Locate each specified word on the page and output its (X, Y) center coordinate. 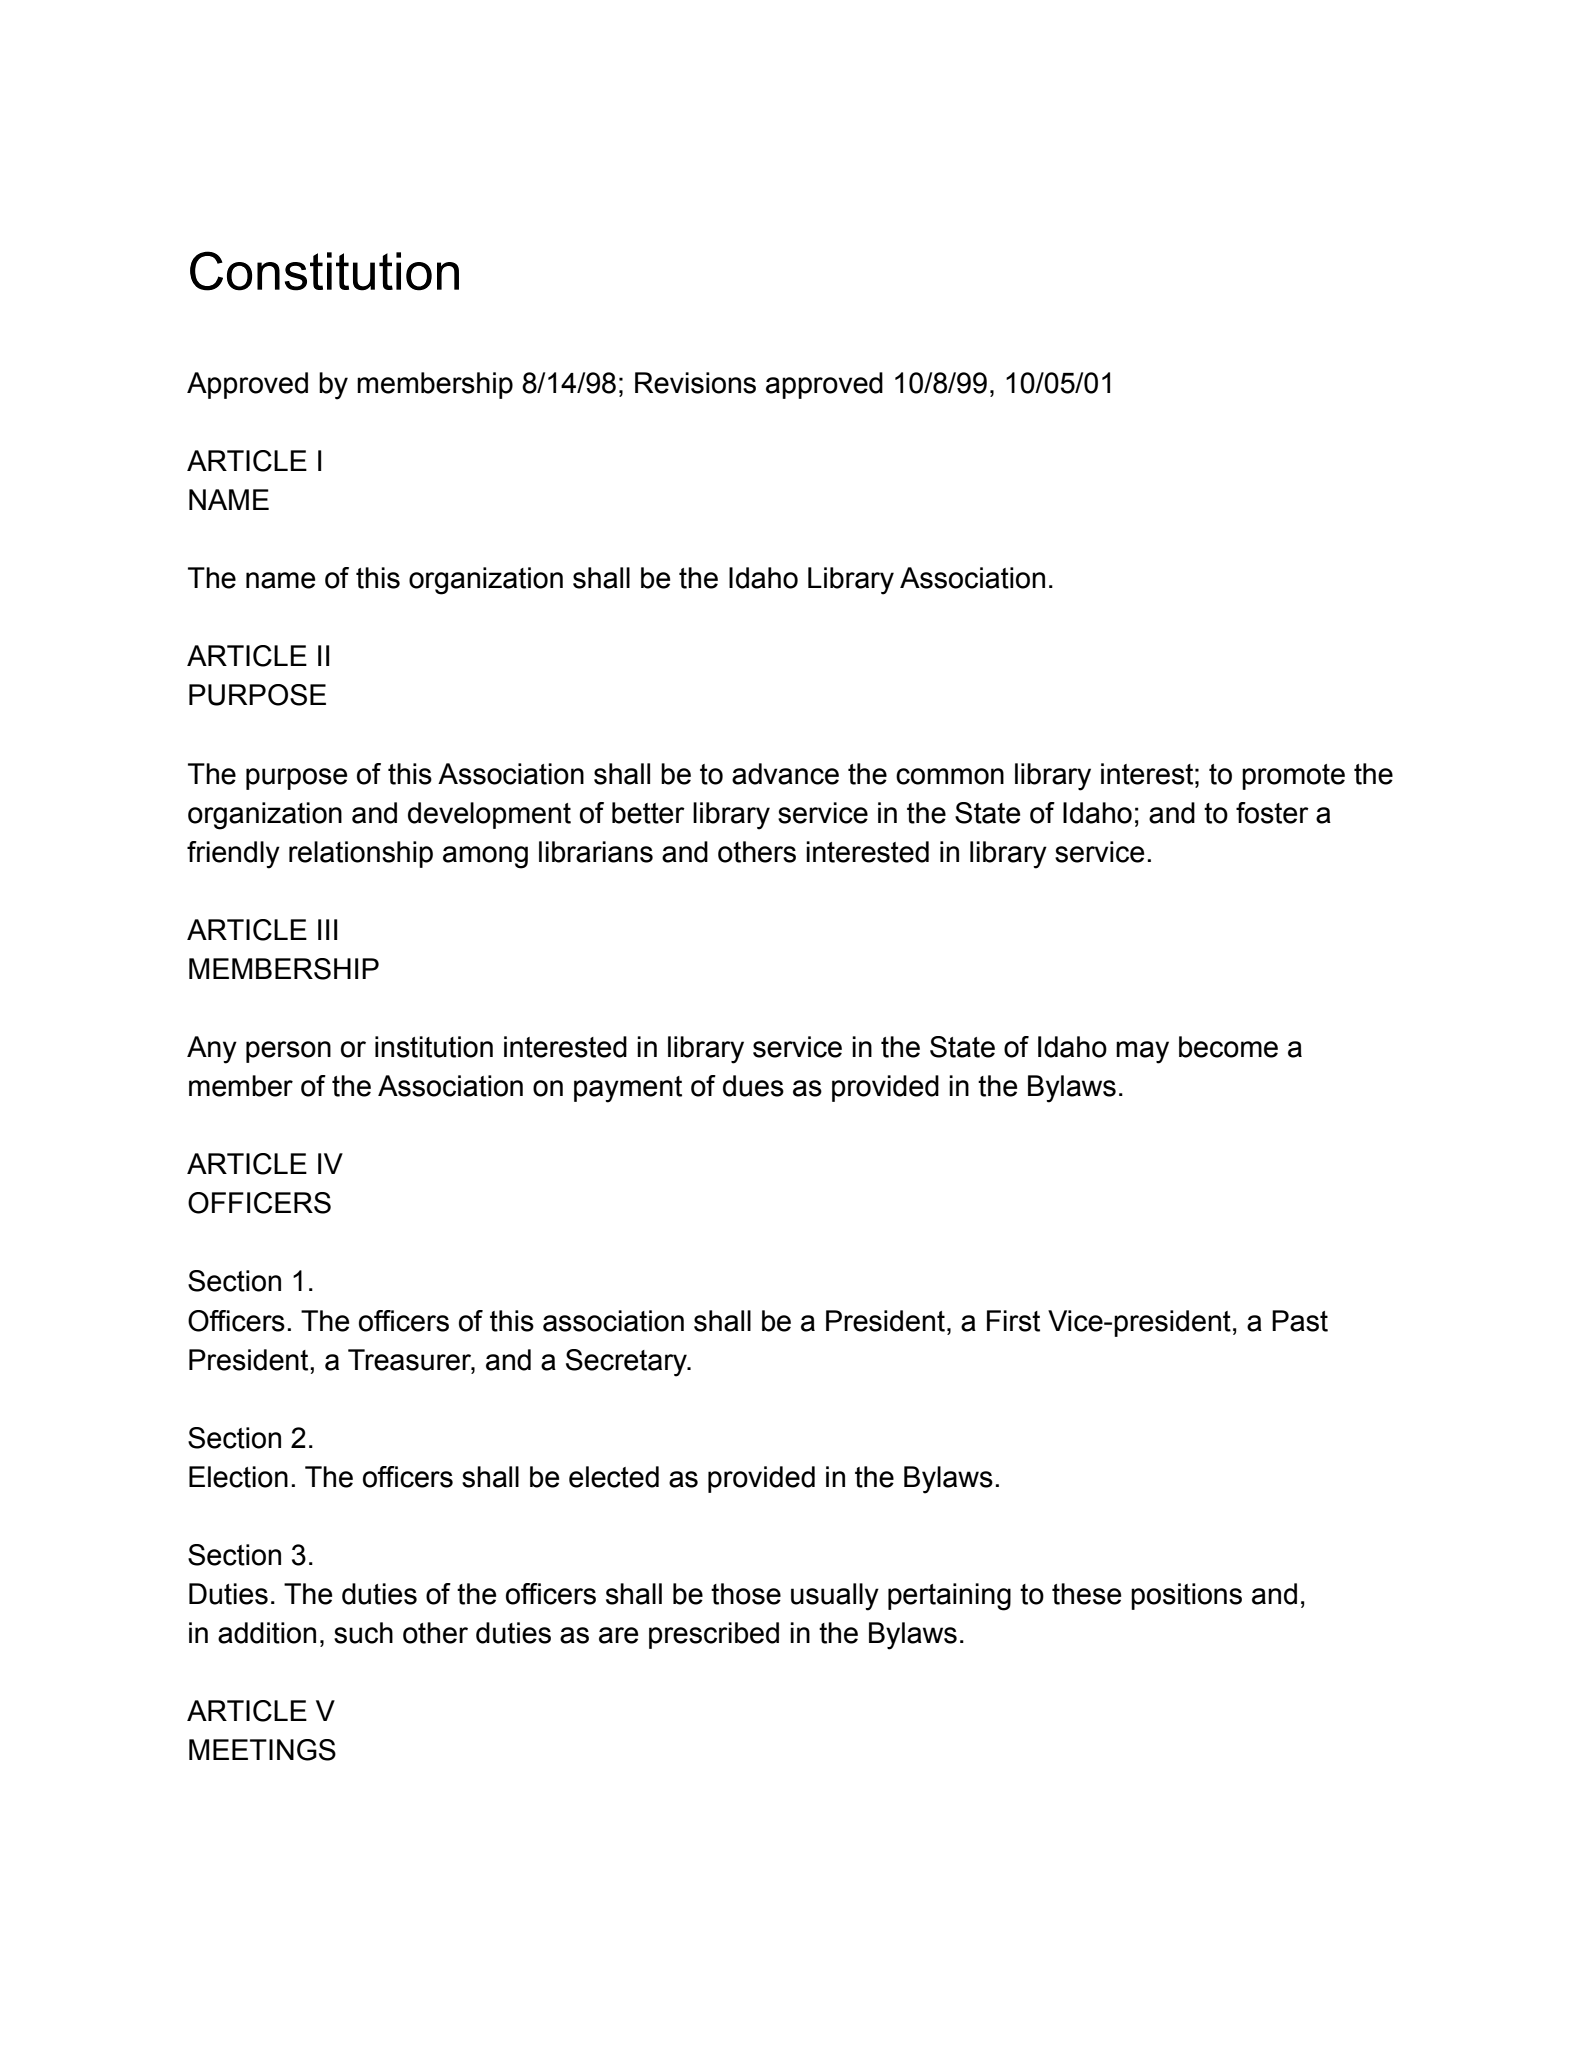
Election (238, 1477)
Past (1300, 1321)
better (648, 813)
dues (753, 1086)
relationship (361, 854)
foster (1272, 813)
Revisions (695, 383)
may (1142, 1052)
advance (785, 774)
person (288, 1052)
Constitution (324, 271)
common (950, 776)
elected (614, 1477)
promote (1293, 777)
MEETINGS (262, 1750)
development (489, 815)
